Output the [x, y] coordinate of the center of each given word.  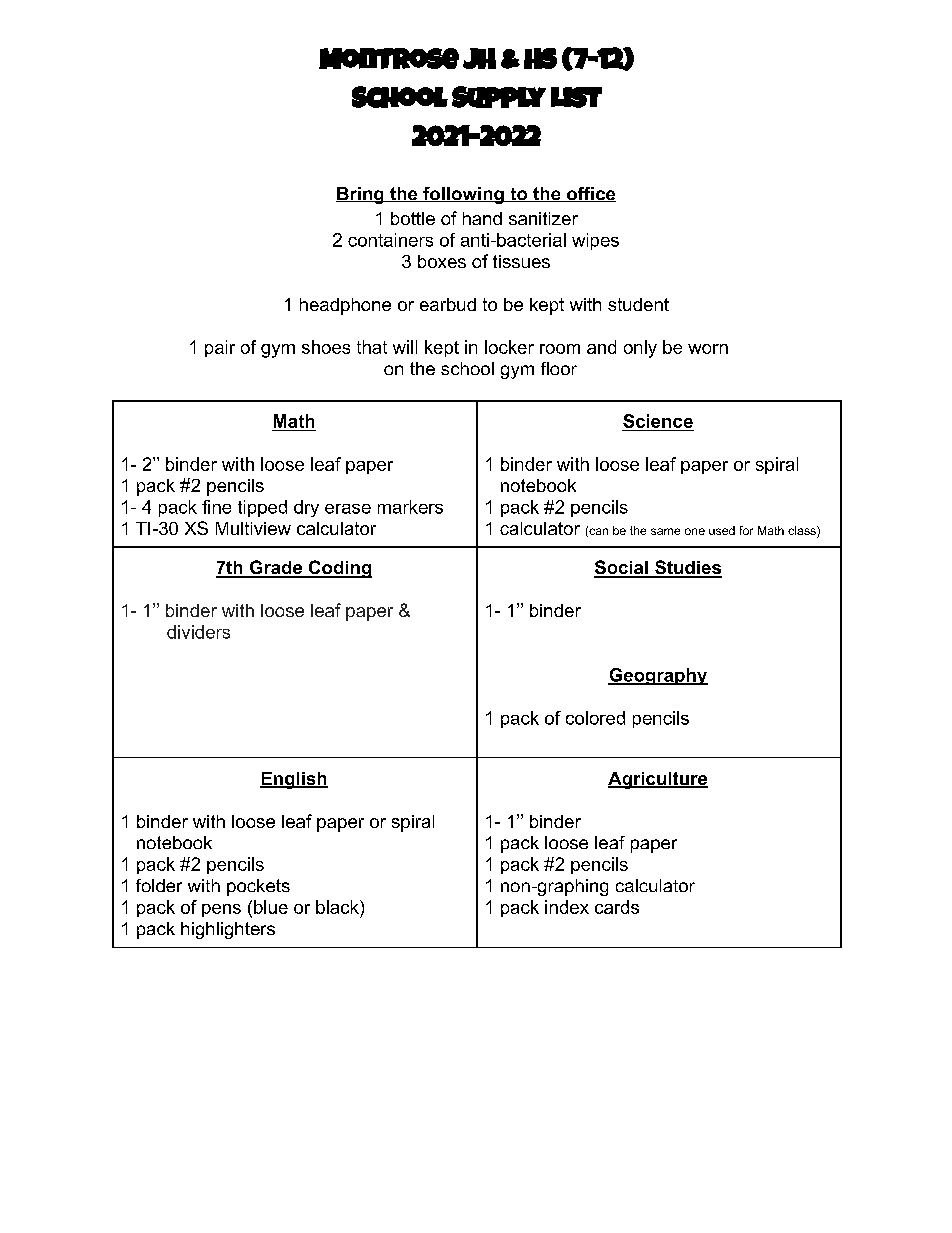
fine [216, 507]
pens [221, 910]
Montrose [389, 58]
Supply [499, 97]
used [722, 530]
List [576, 97]
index [567, 907]
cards [617, 907]
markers [410, 507]
